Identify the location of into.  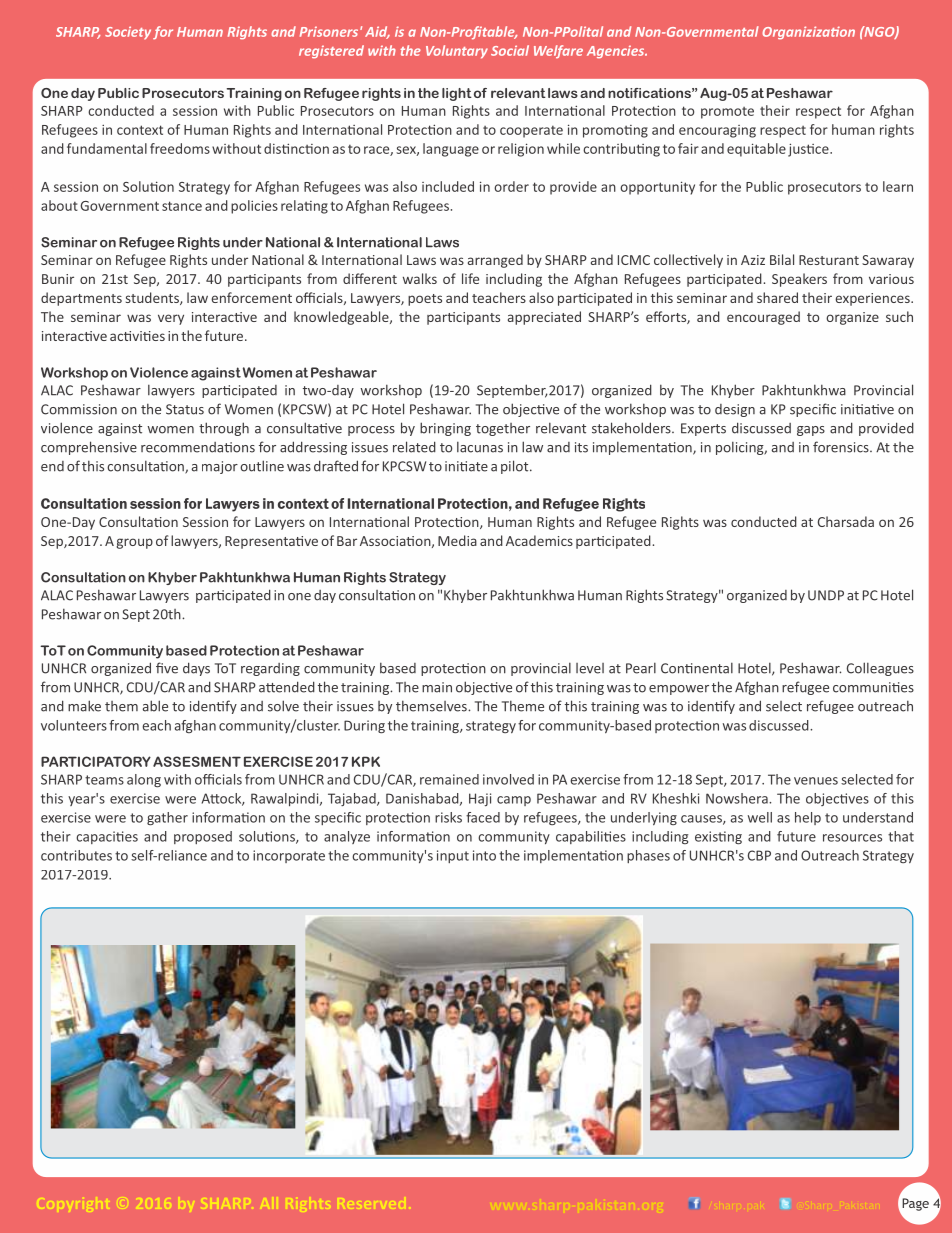
(484, 855).
